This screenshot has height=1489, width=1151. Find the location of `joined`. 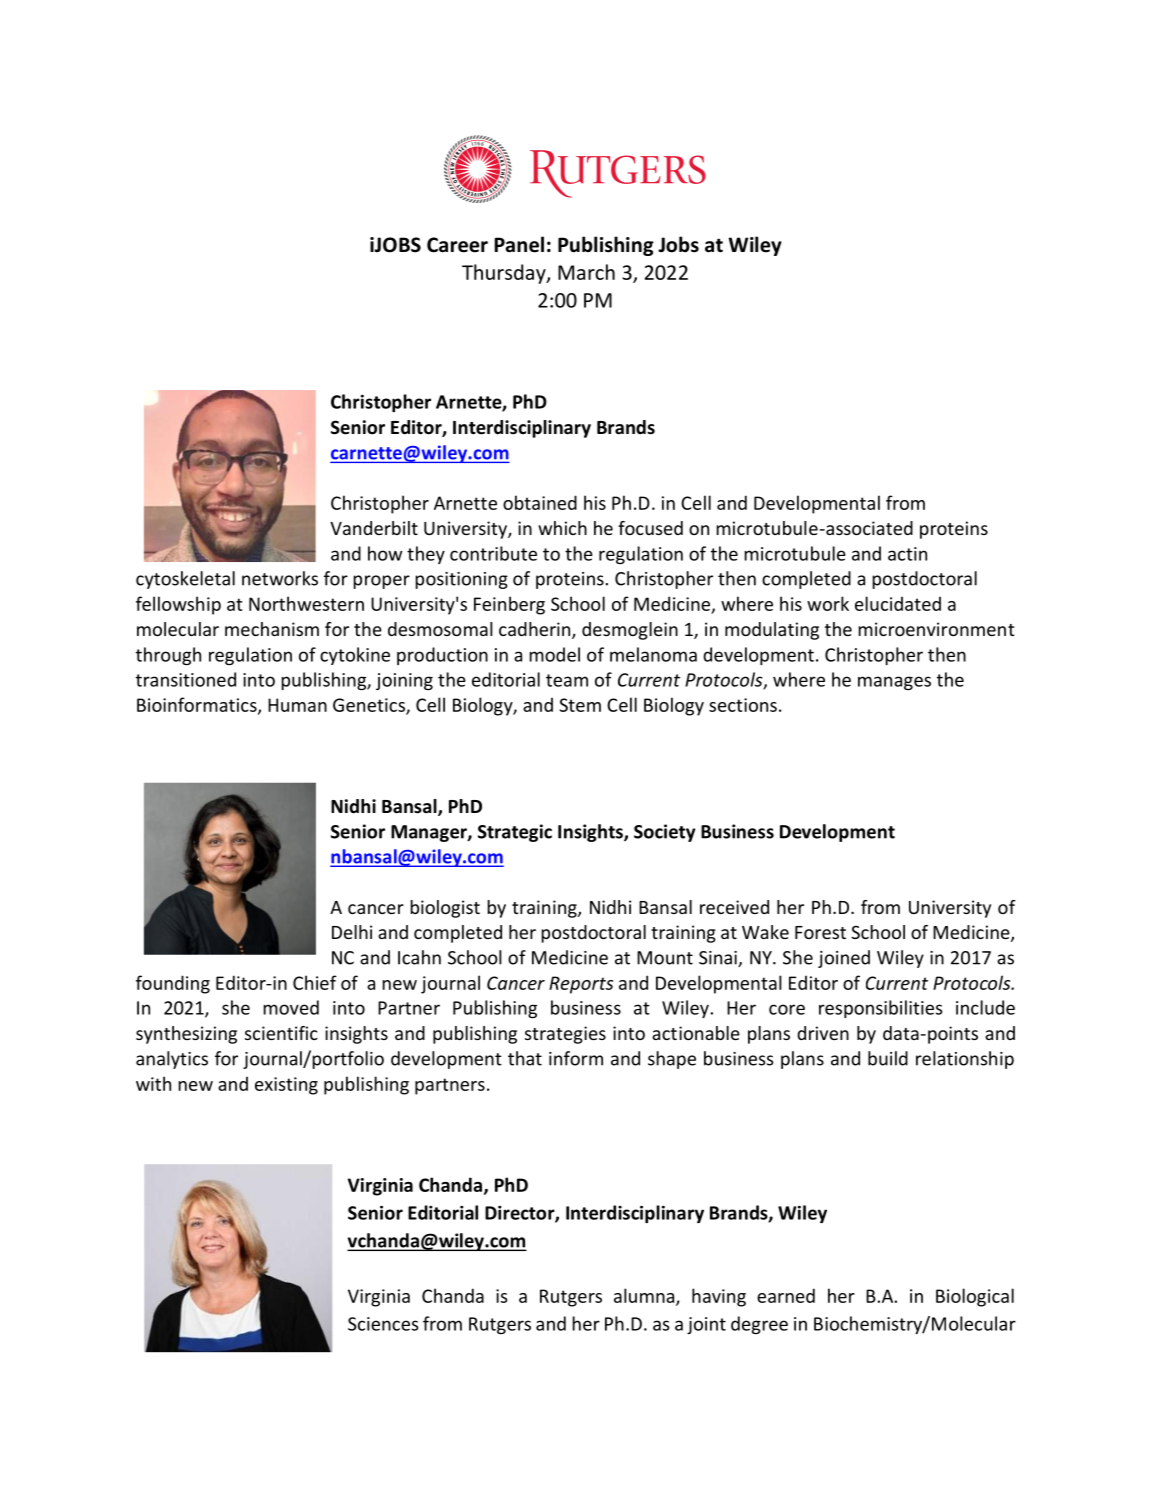

joined is located at coordinates (844, 959).
